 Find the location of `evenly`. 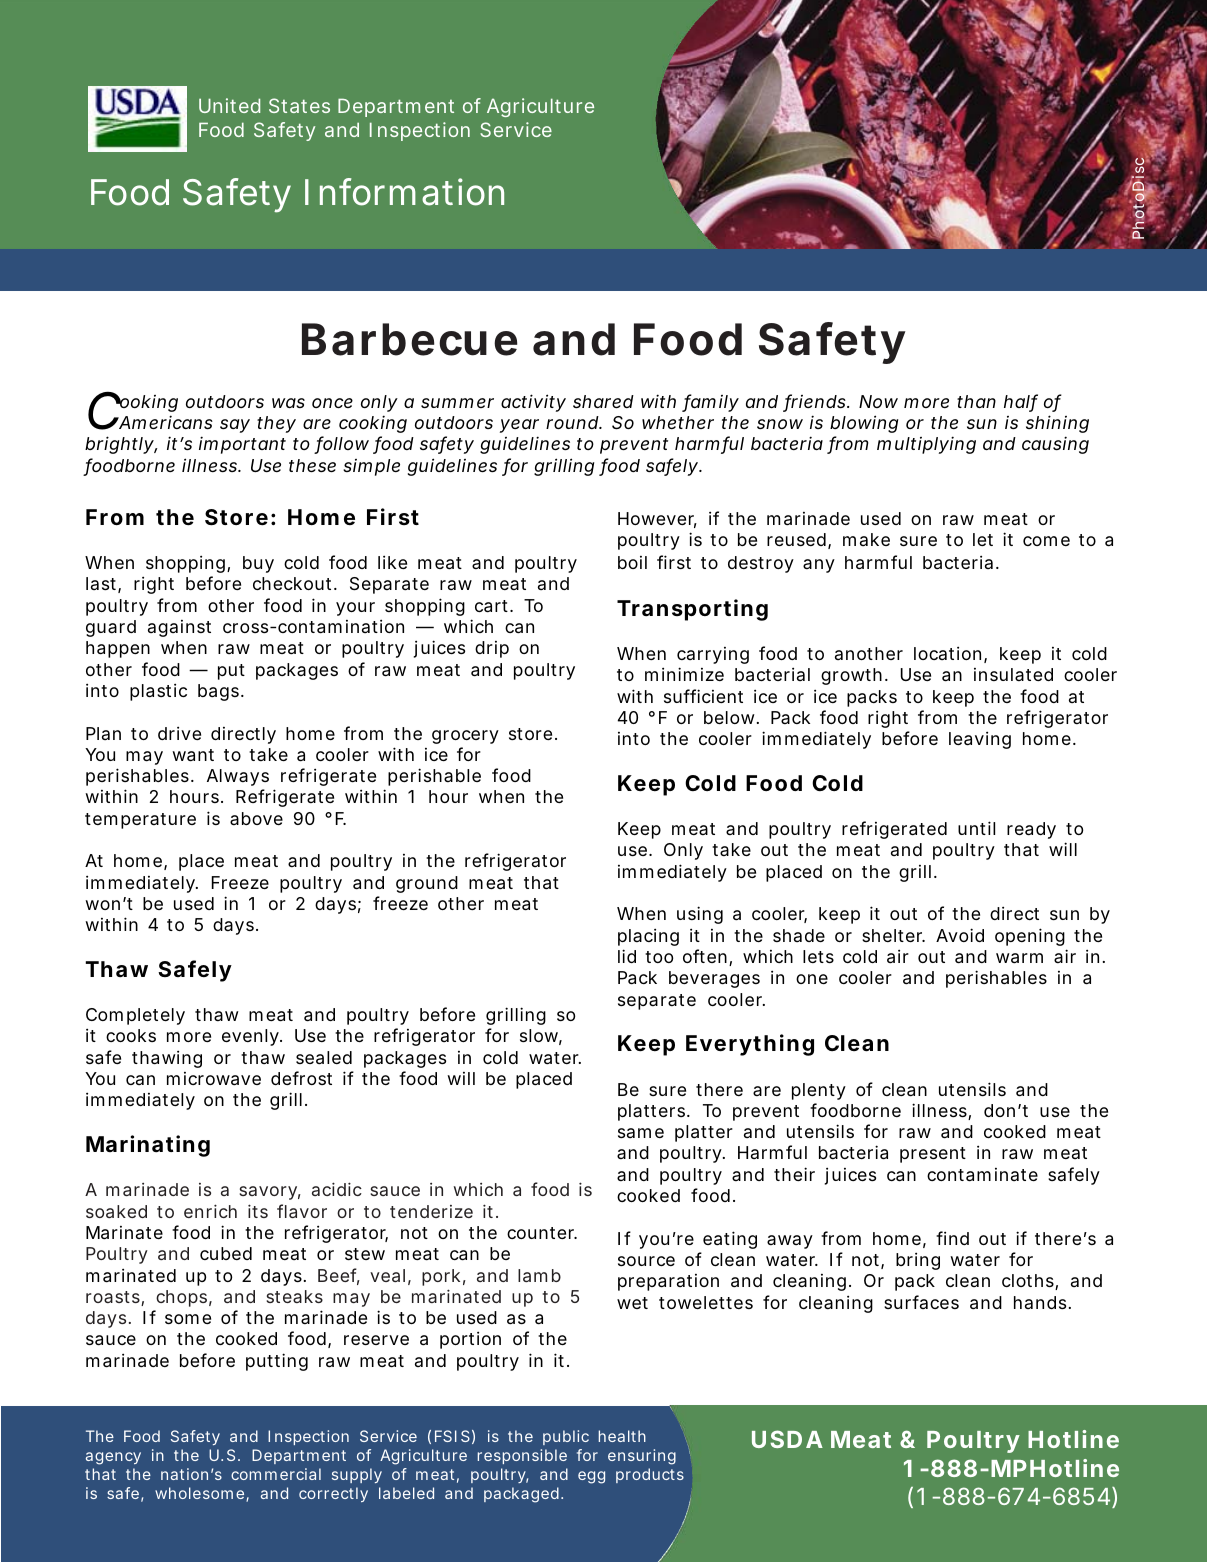

evenly is located at coordinates (252, 1037).
